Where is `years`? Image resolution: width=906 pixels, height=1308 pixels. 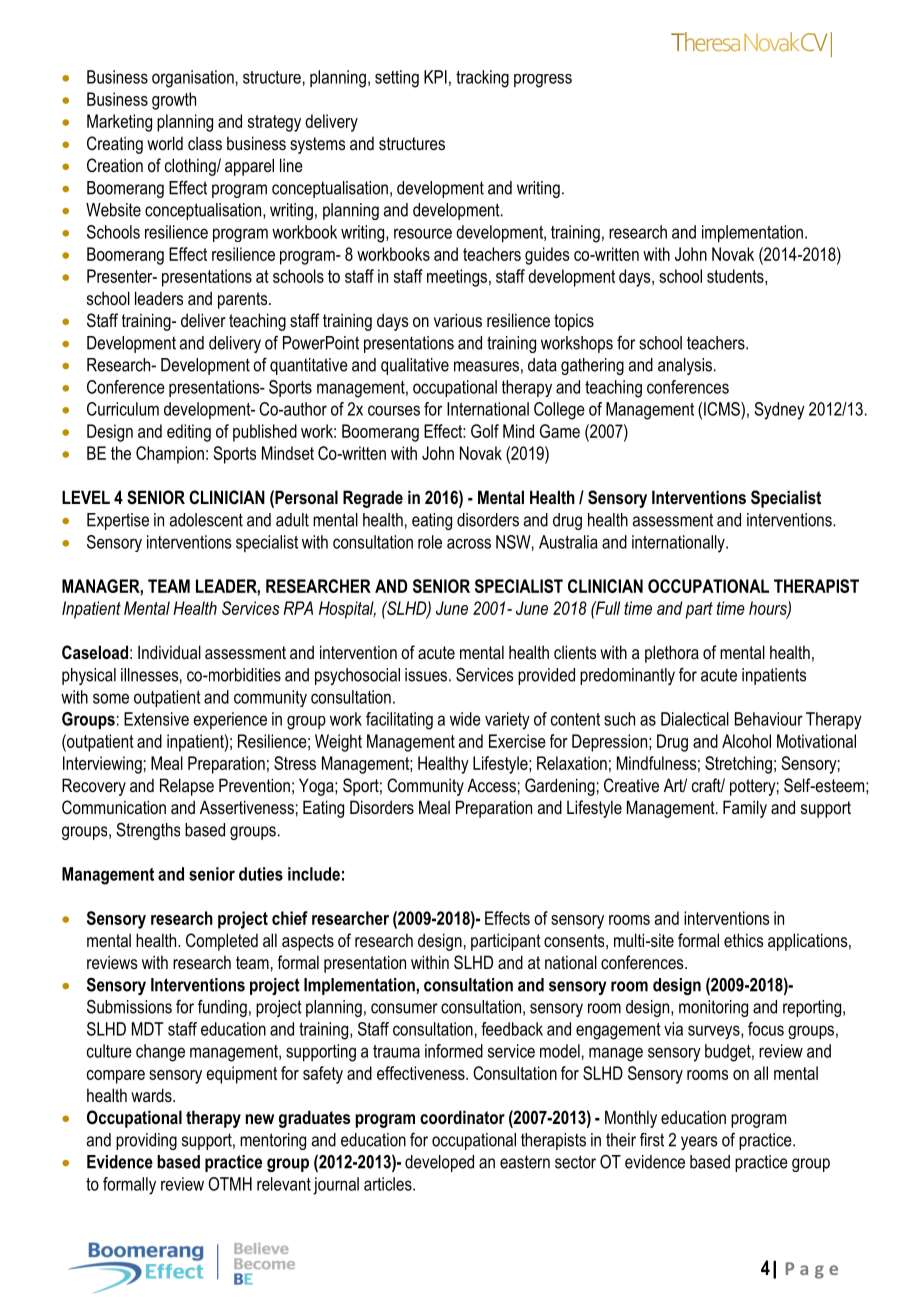
years is located at coordinates (699, 1143).
